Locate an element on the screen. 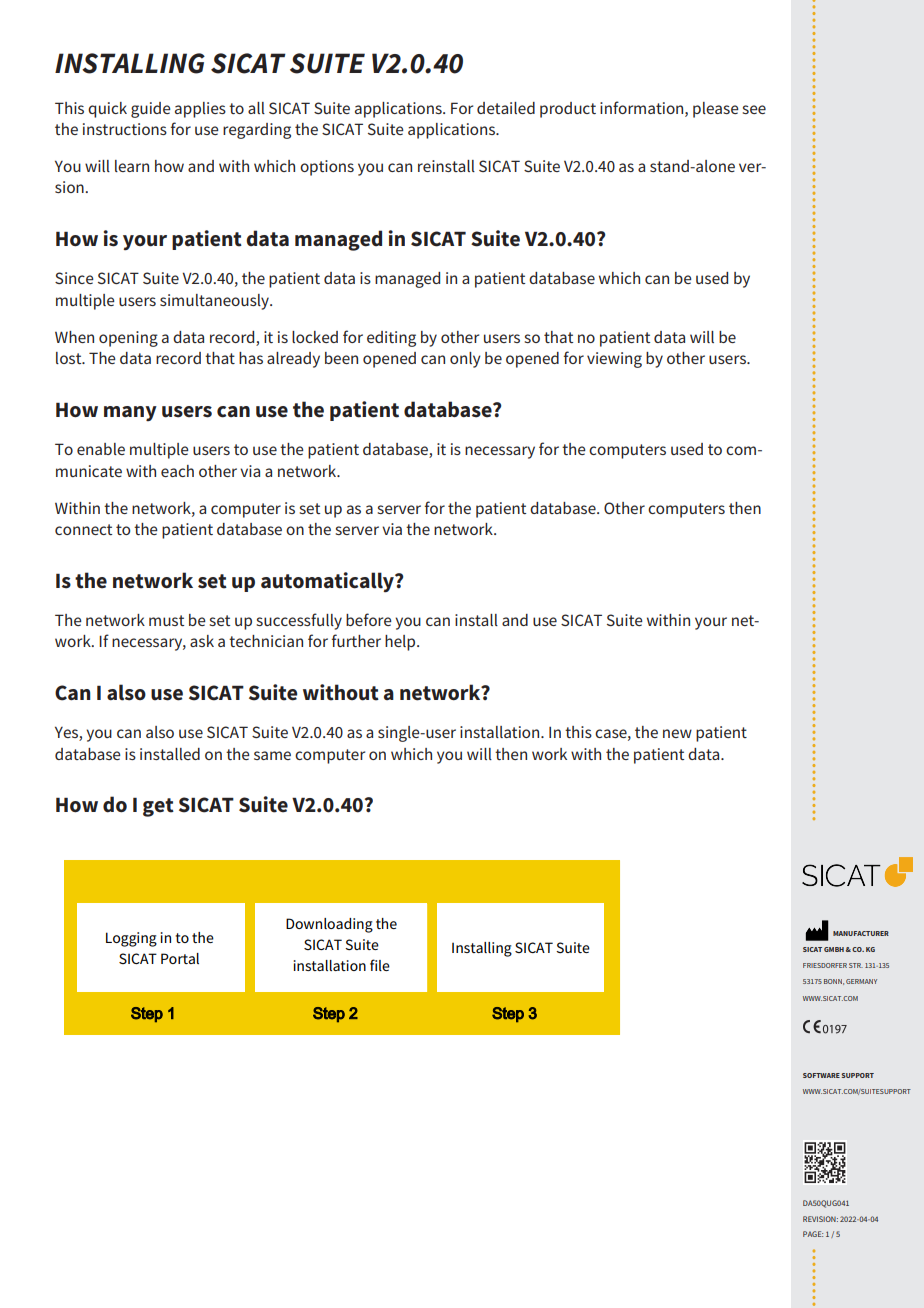 The image size is (924, 1308). see is located at coordinates (754, 109).
